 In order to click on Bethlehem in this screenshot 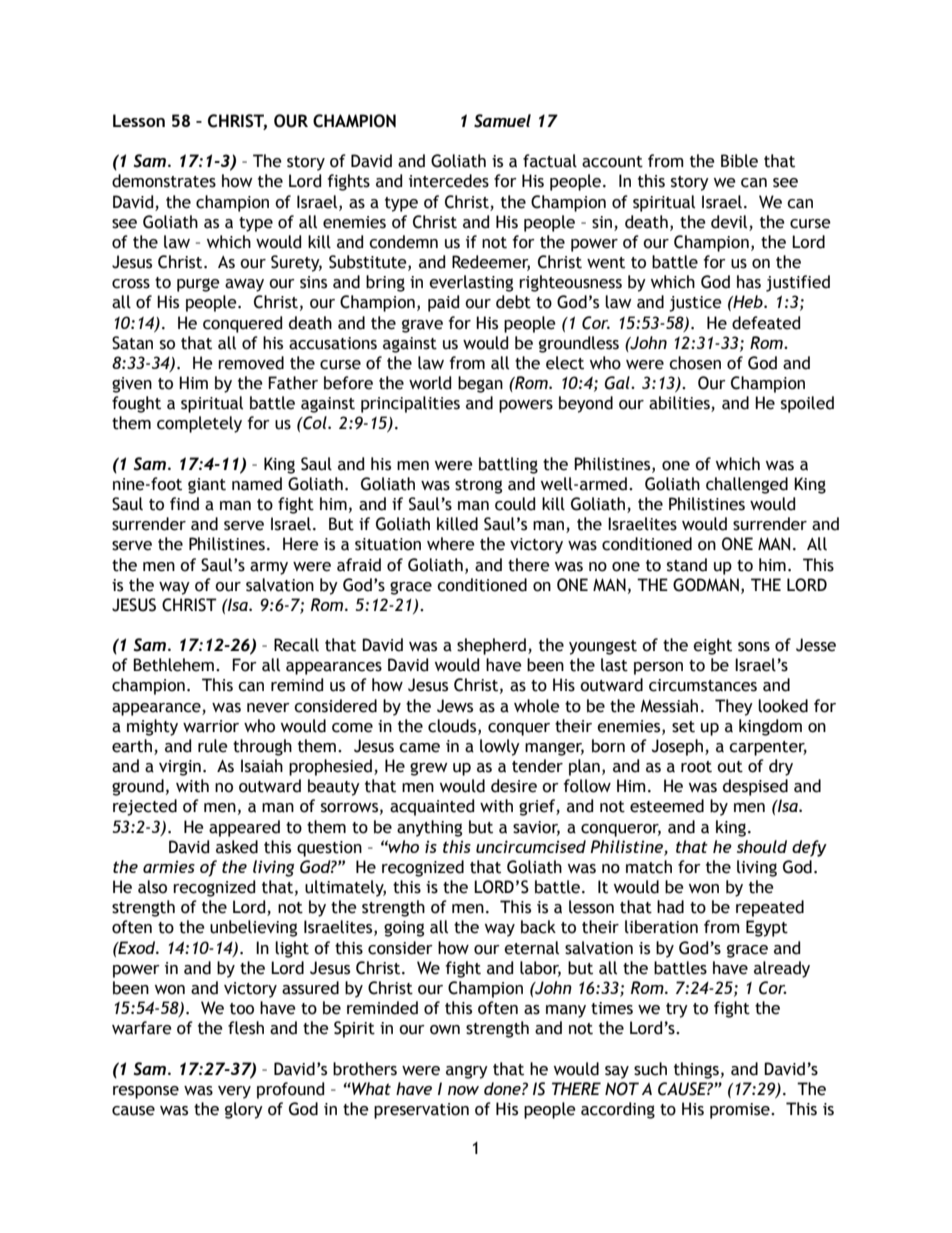, I will do `click(173, 665)`.
